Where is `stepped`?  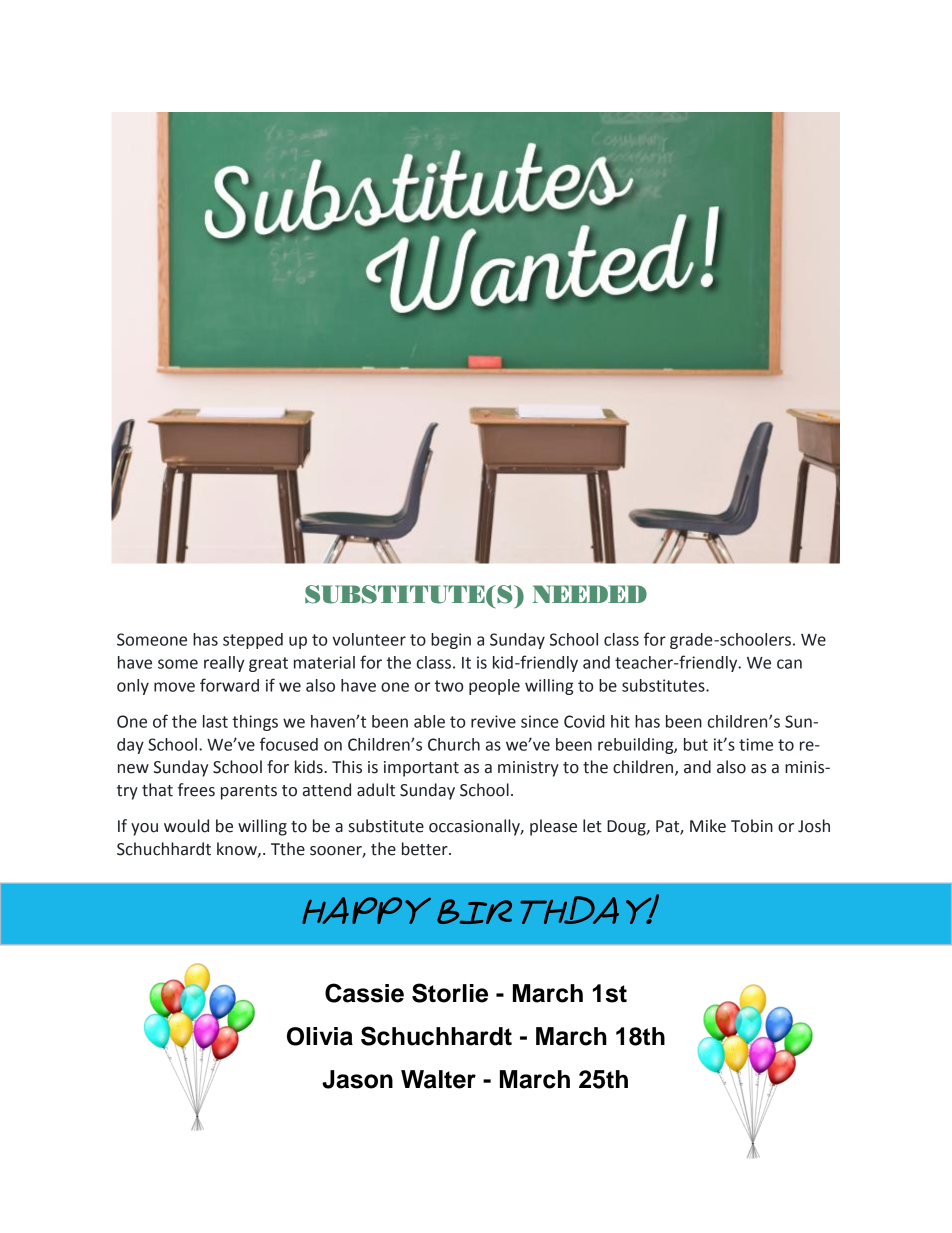 stepped is located at coordinates (253, 641).
